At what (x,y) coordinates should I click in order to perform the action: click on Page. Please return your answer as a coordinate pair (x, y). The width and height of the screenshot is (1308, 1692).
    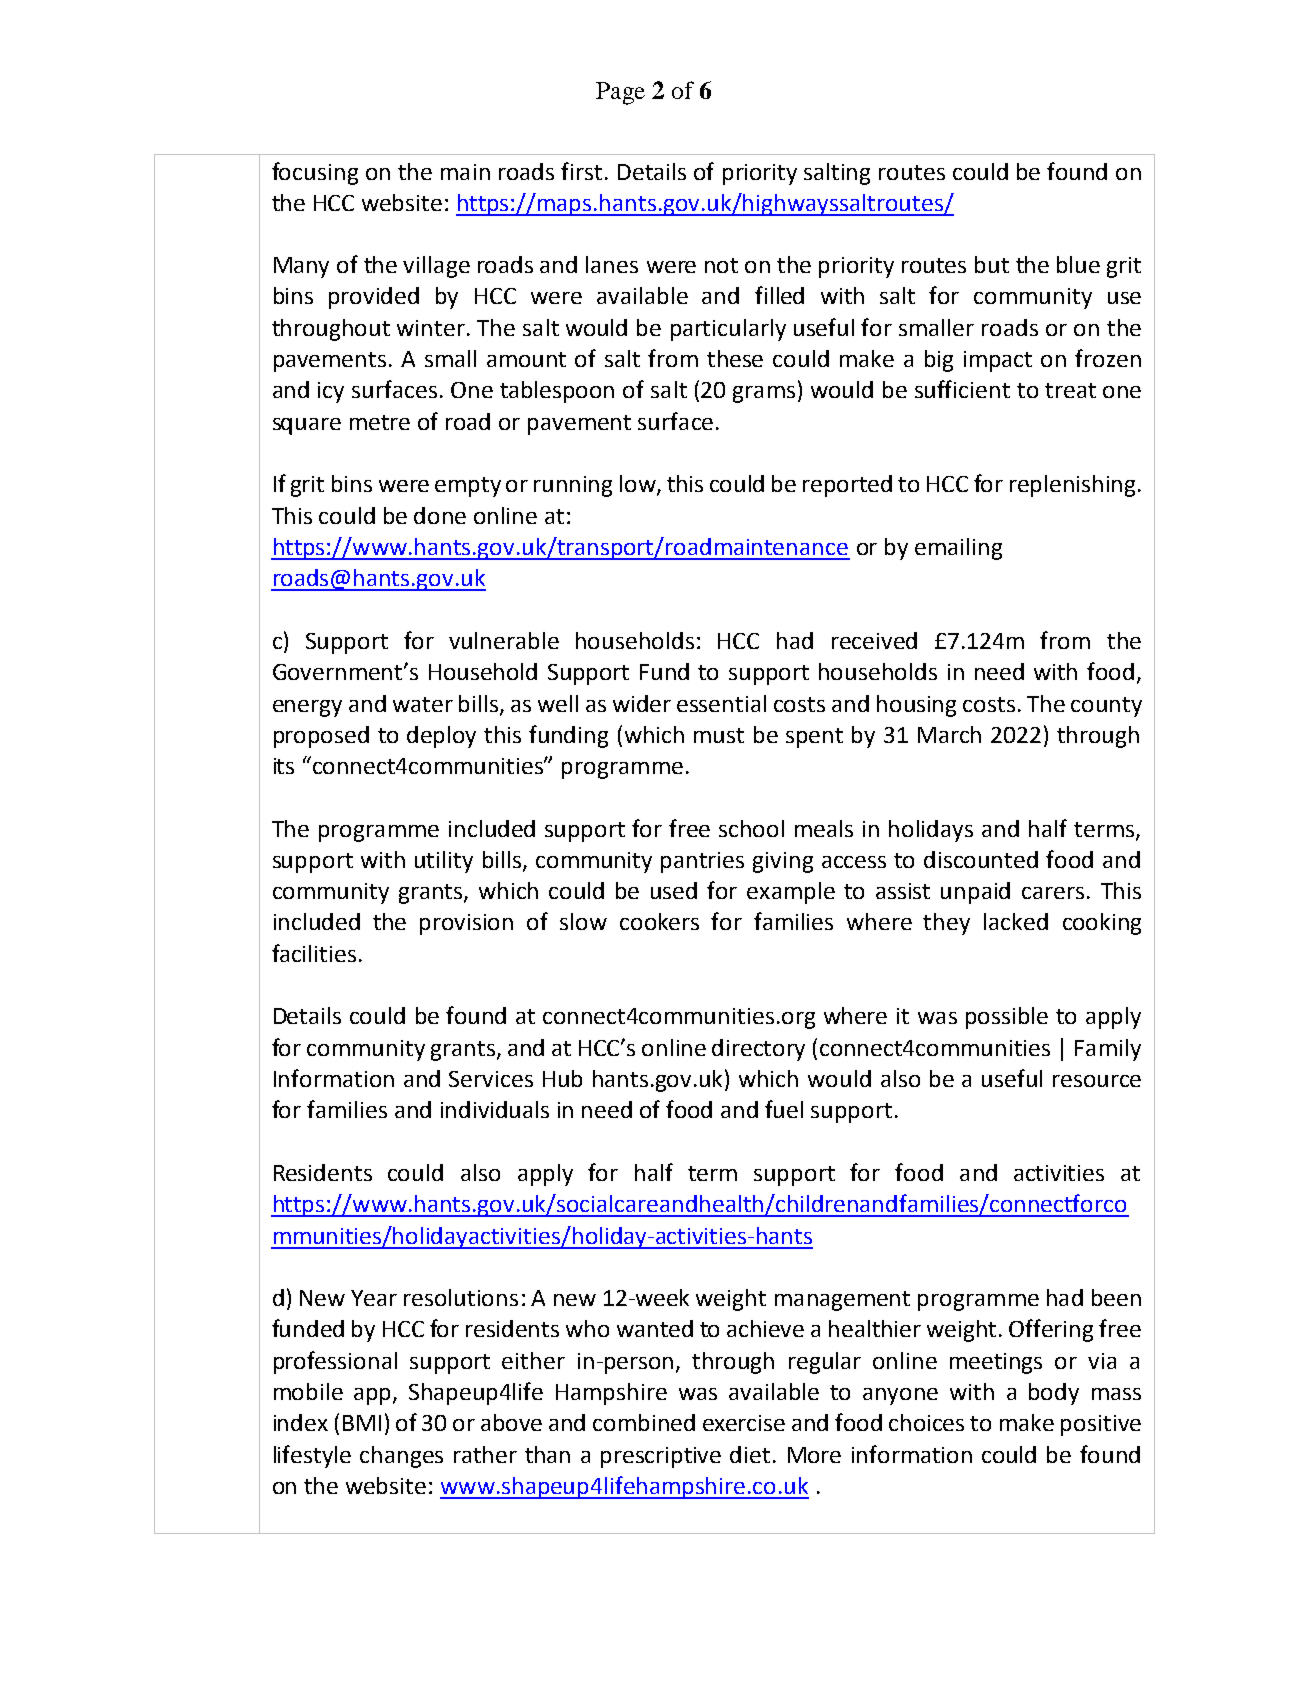
    Looking at the image, I should click on (620, 93).
